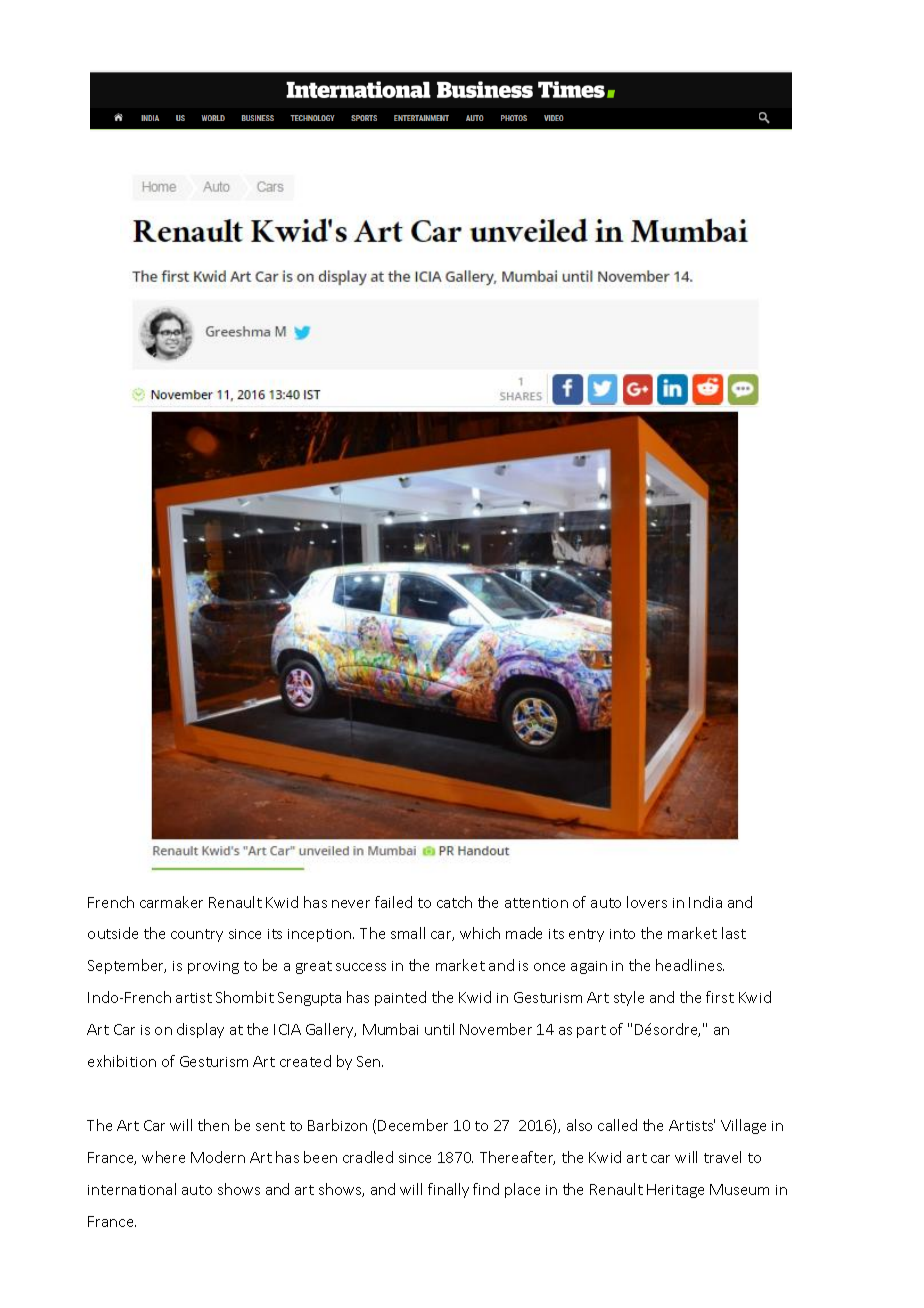 This page has height=1308, width=924. Describe the element at coordinates (200, 1030) in the page. I see `display` at that location.
